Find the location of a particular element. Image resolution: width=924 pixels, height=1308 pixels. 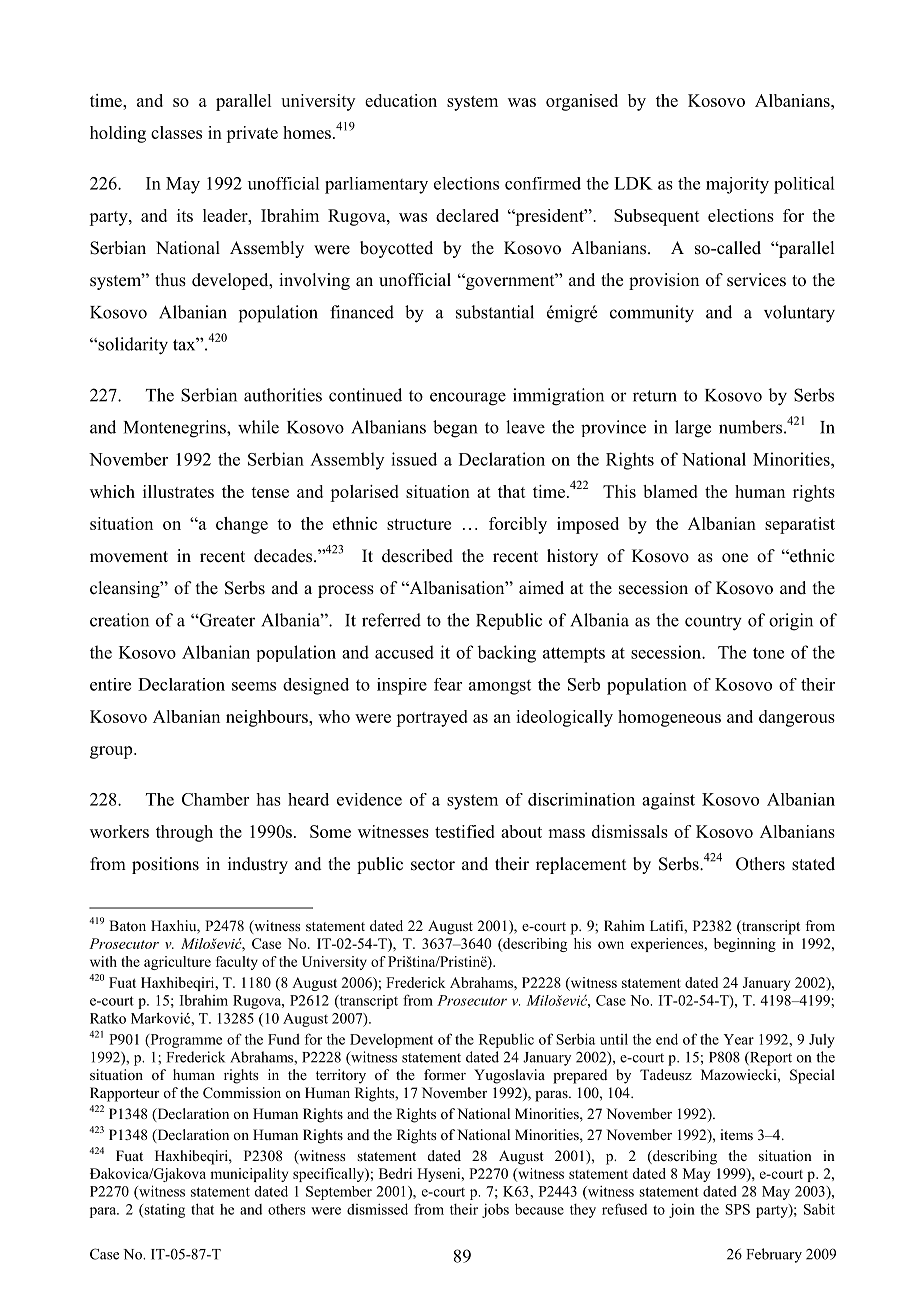

sector is located at coordinates (433, 865).
